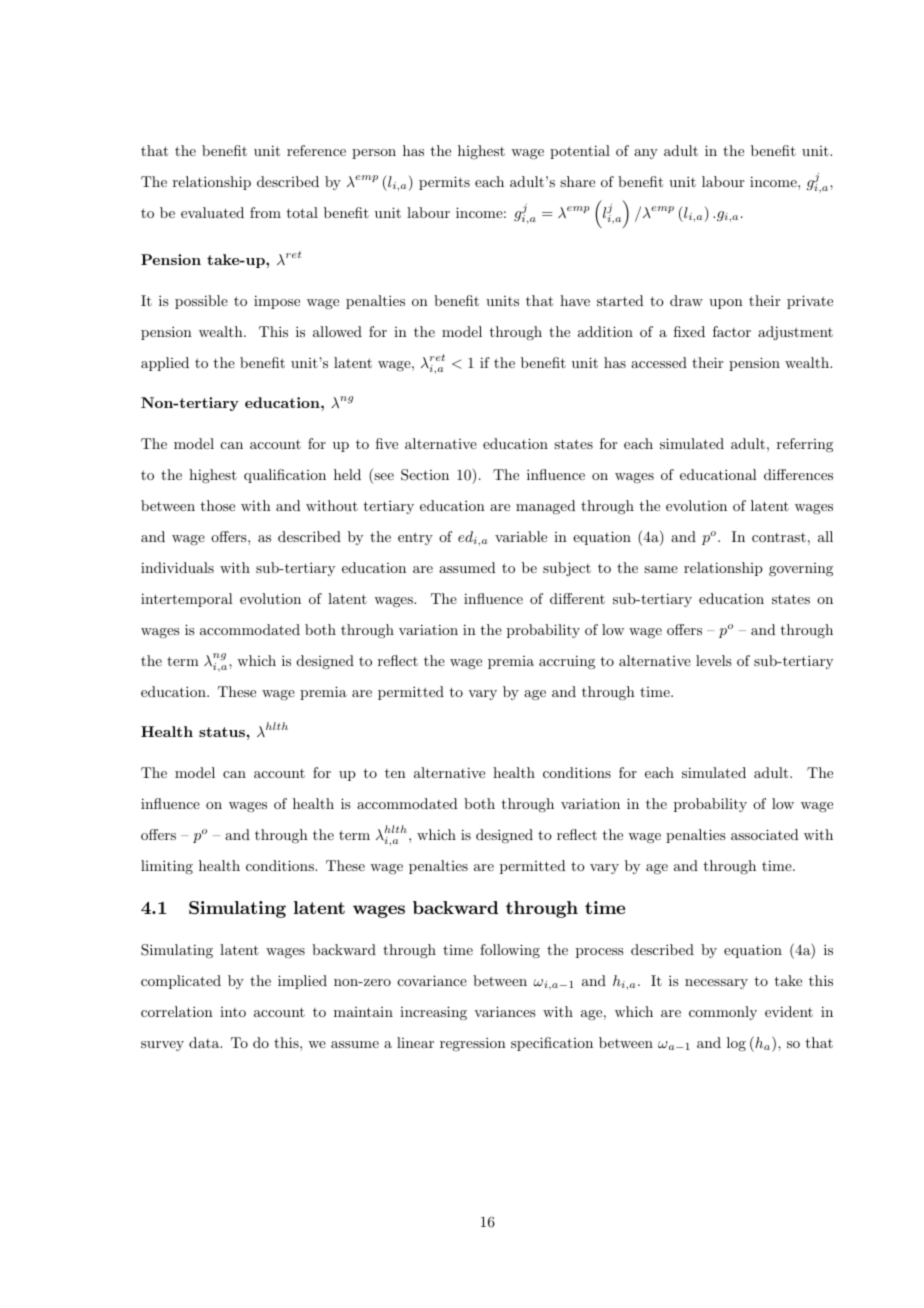 The image size is (924, 1308). I want to click on permits, so click(444, 183).
